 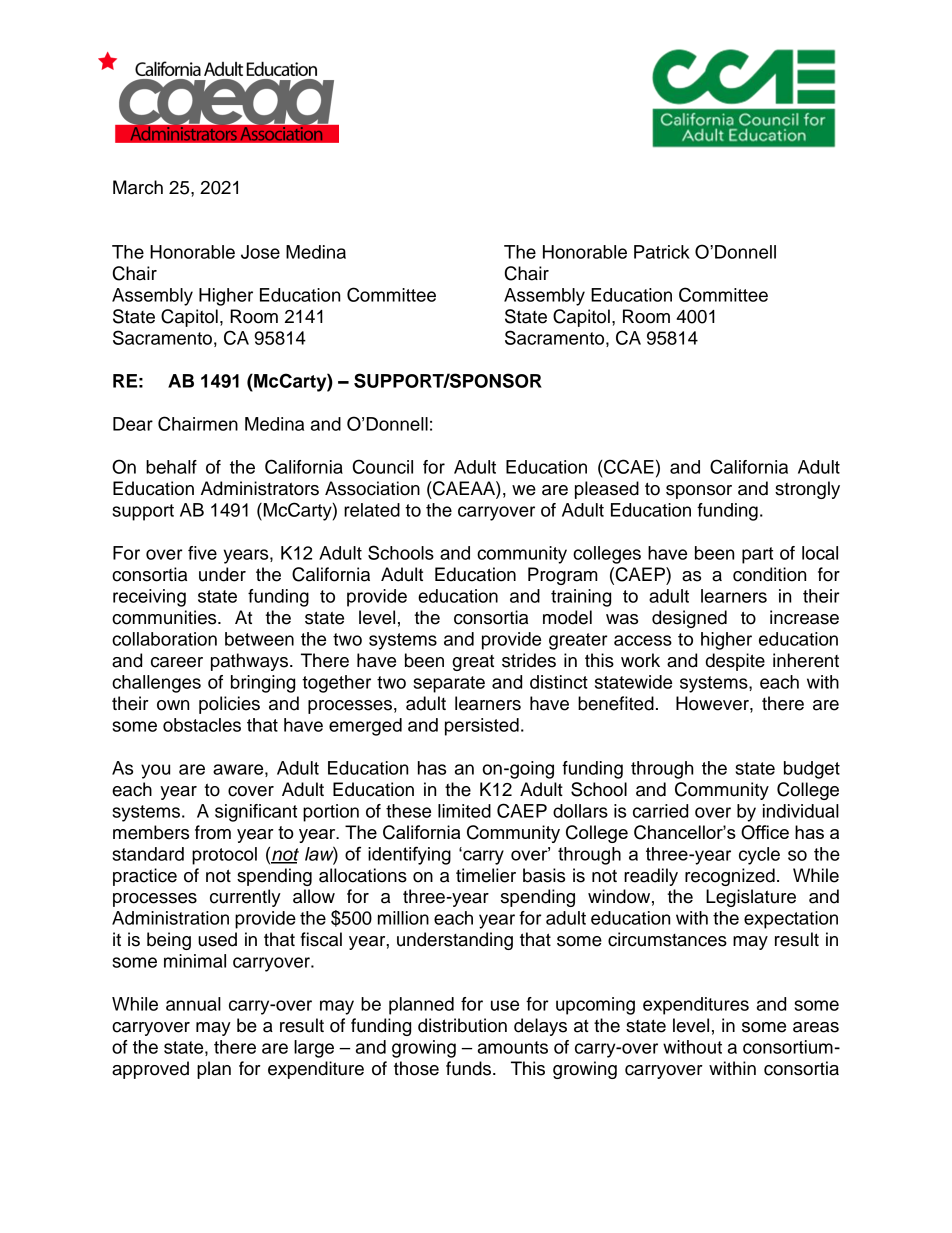 What do you see at coordinates (260, 252) in the screenshot?
I see `Jose` at bounding box center [260, 252].
